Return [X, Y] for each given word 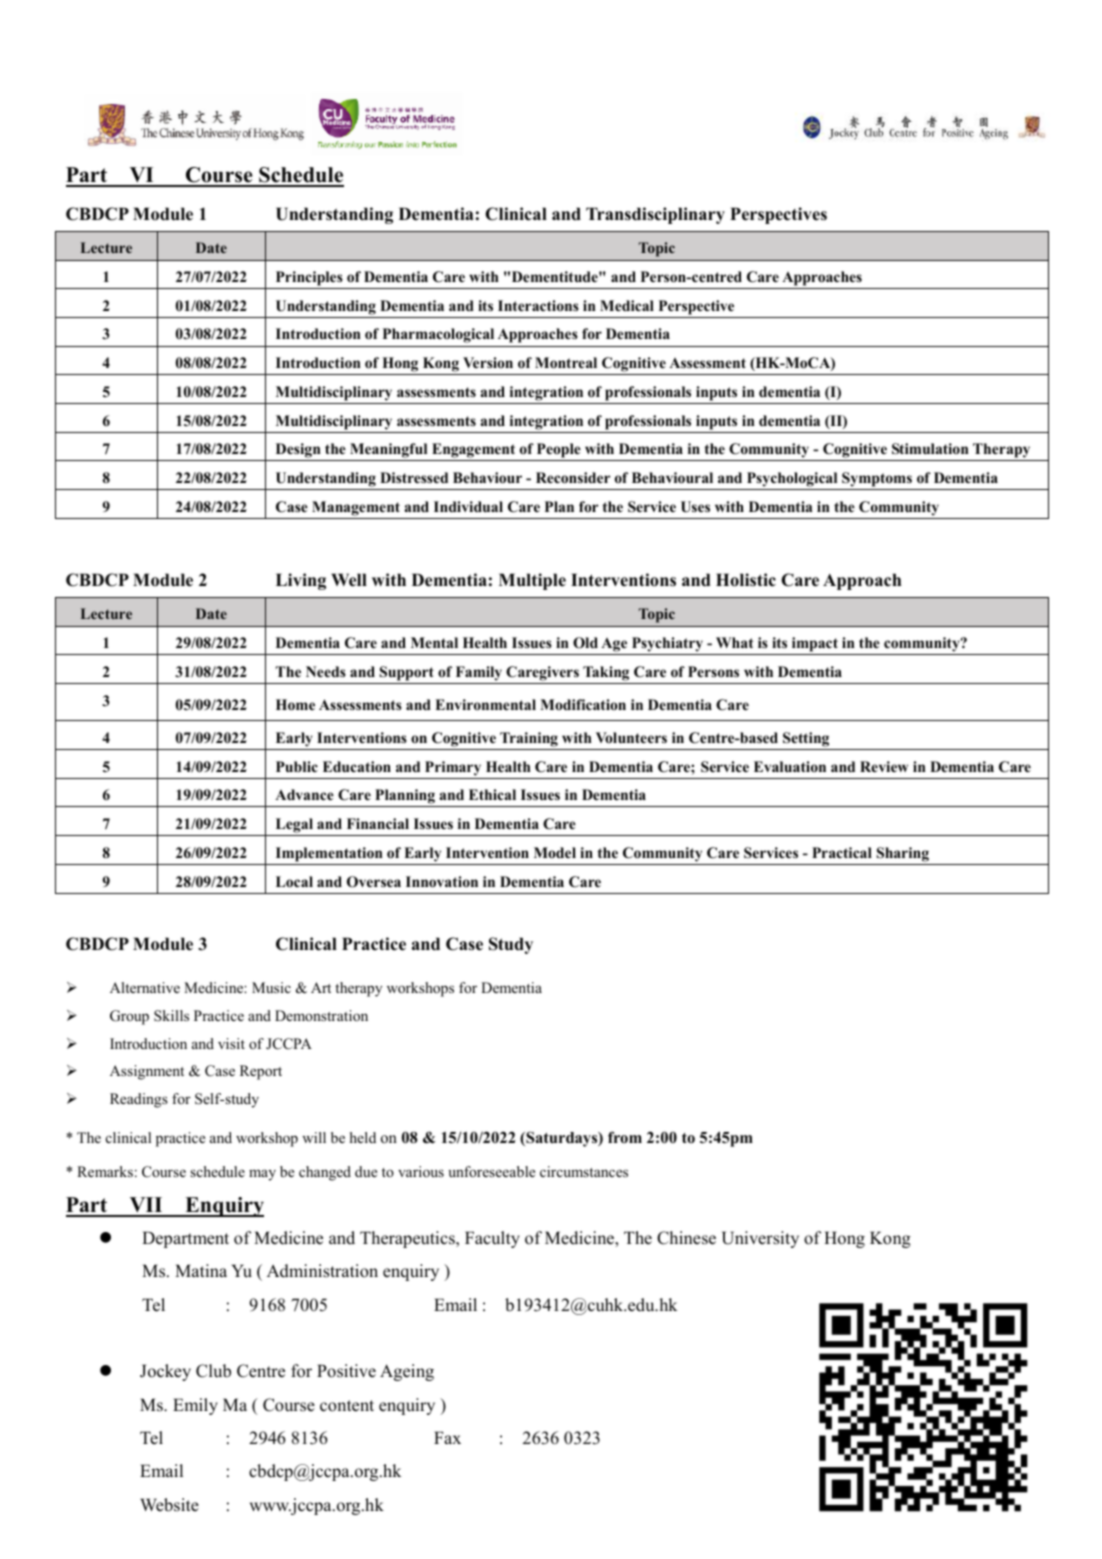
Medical [627, 305]
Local [294, 882]
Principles [309, 278]
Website [169, 1505]
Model [555, 852]
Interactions [538, 305]
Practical [842, 852]
